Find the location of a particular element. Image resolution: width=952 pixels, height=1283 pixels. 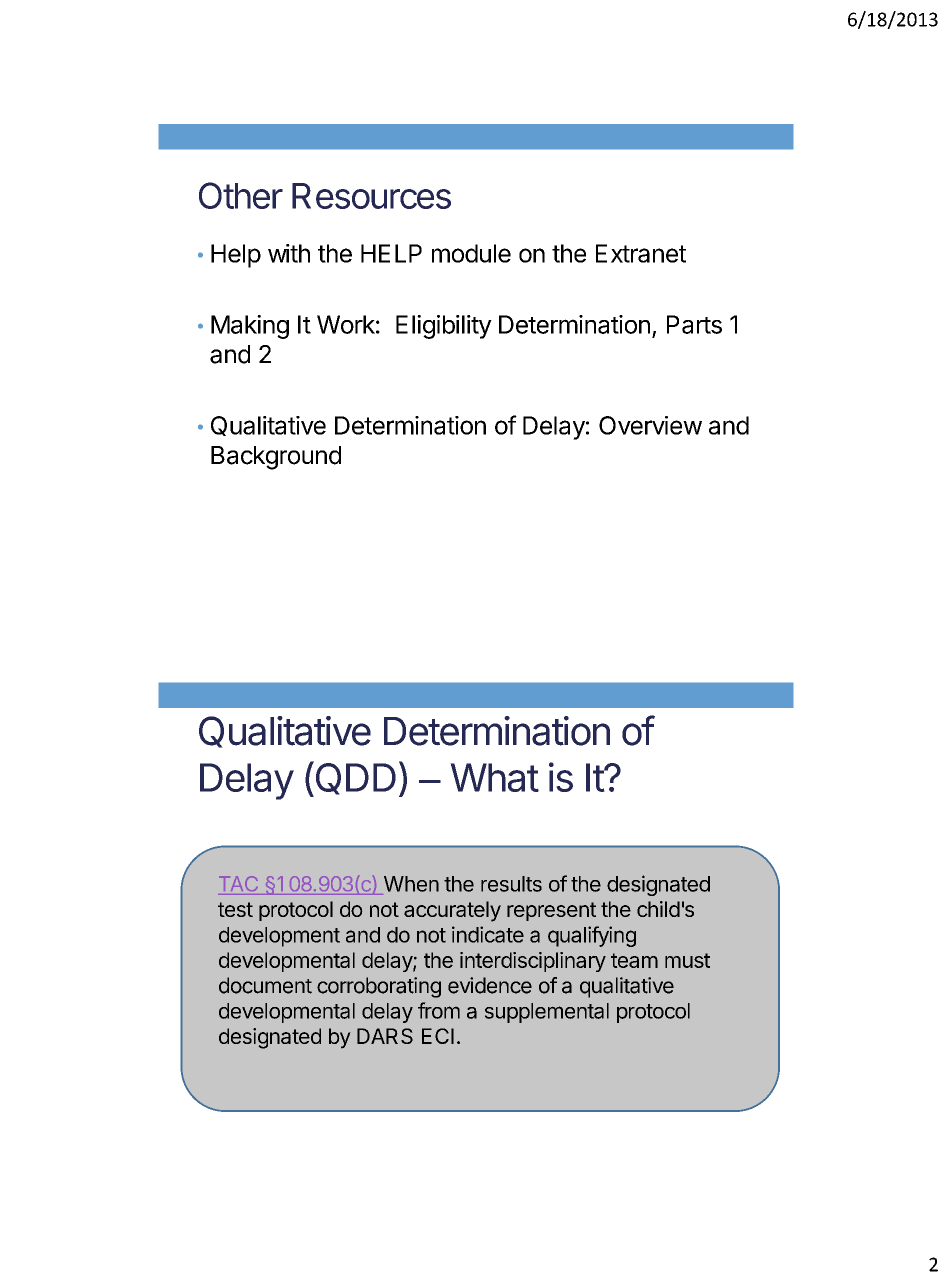

TAC is located at coordinates (238, 883).
